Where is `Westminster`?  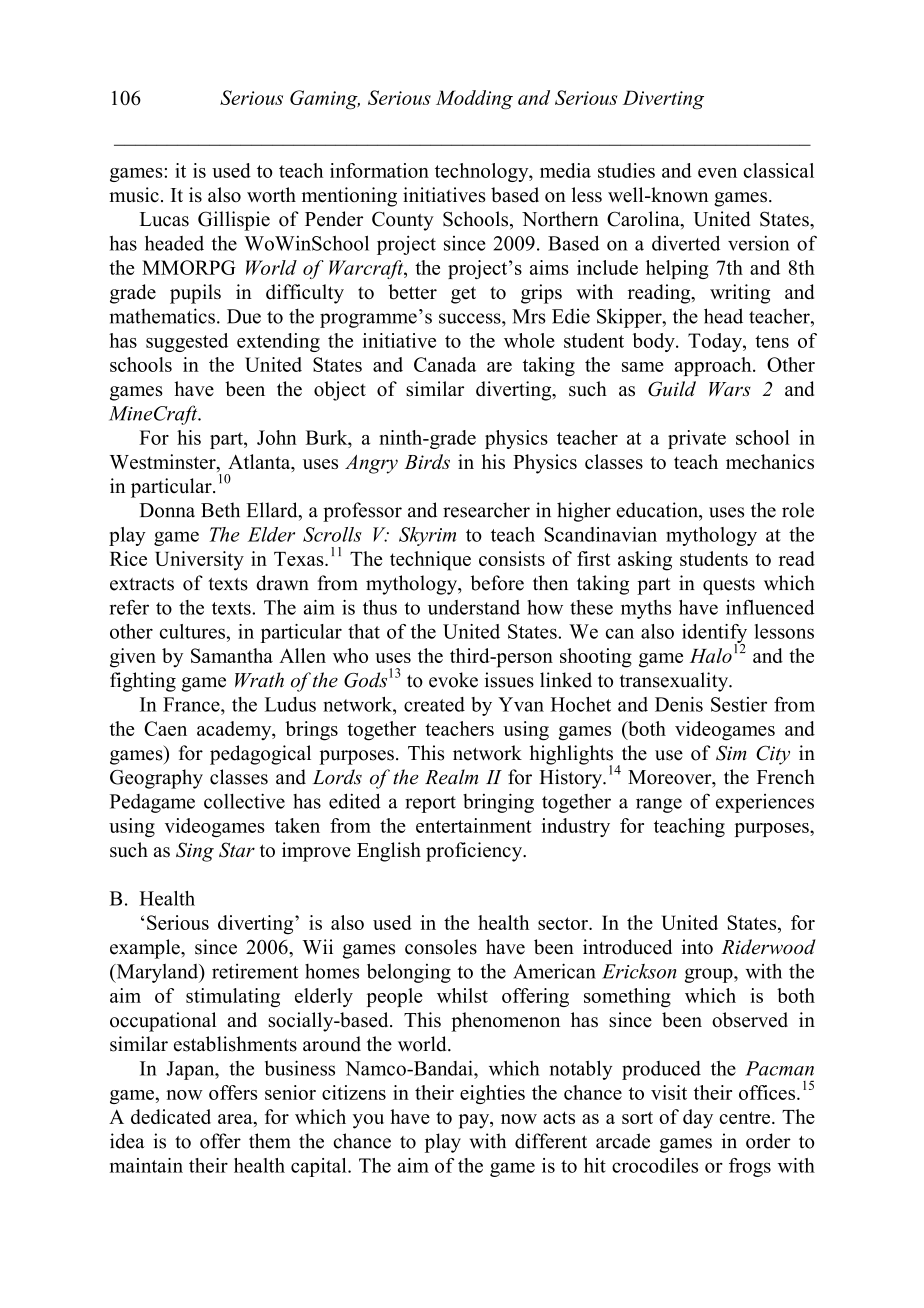
Westminster is located at coordinates (164, 463).
